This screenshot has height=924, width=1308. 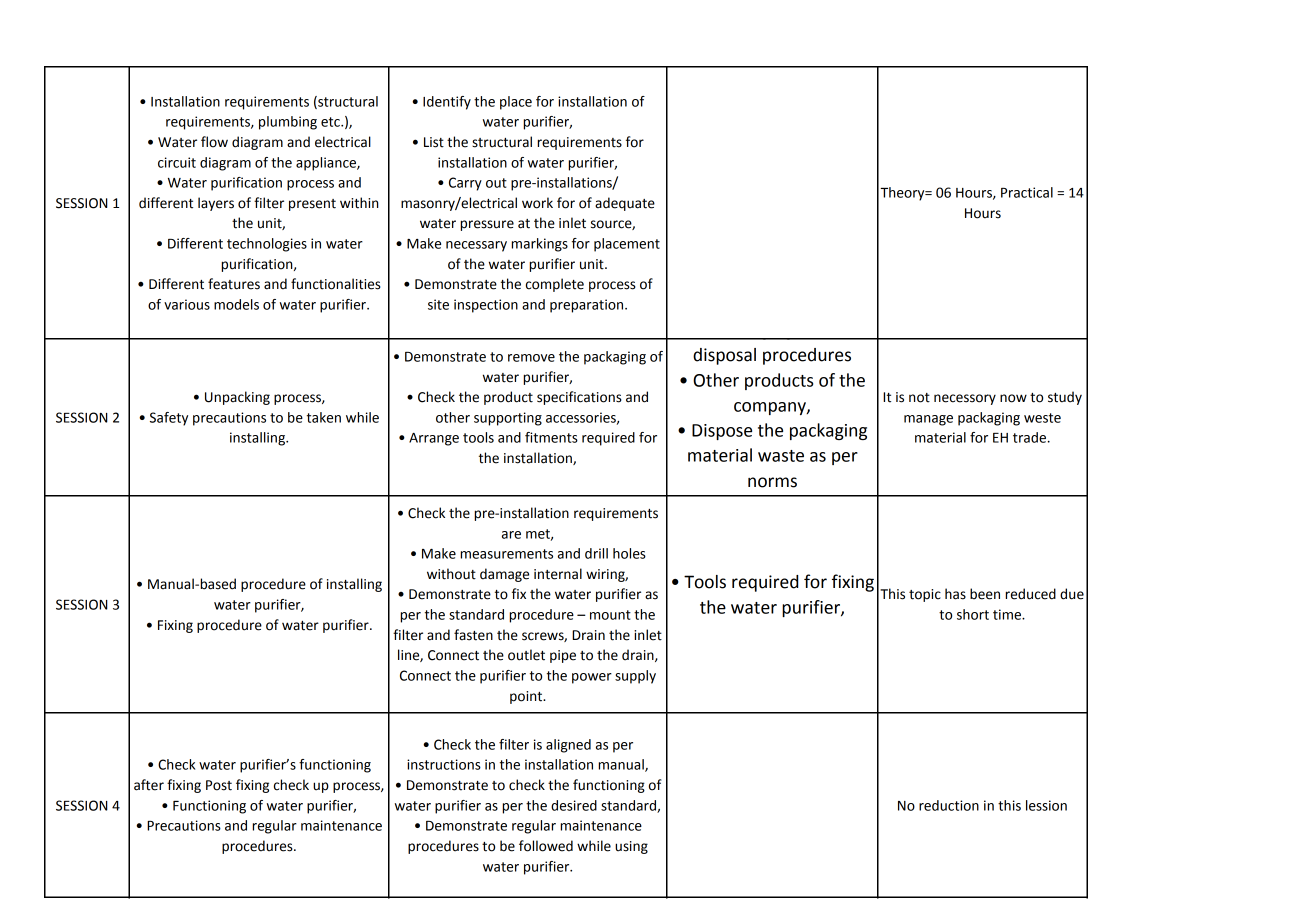 What do you see at coordinates (1027, 192) in the screenshot?
I see `Practical` at bounding box center [1027, 192].
